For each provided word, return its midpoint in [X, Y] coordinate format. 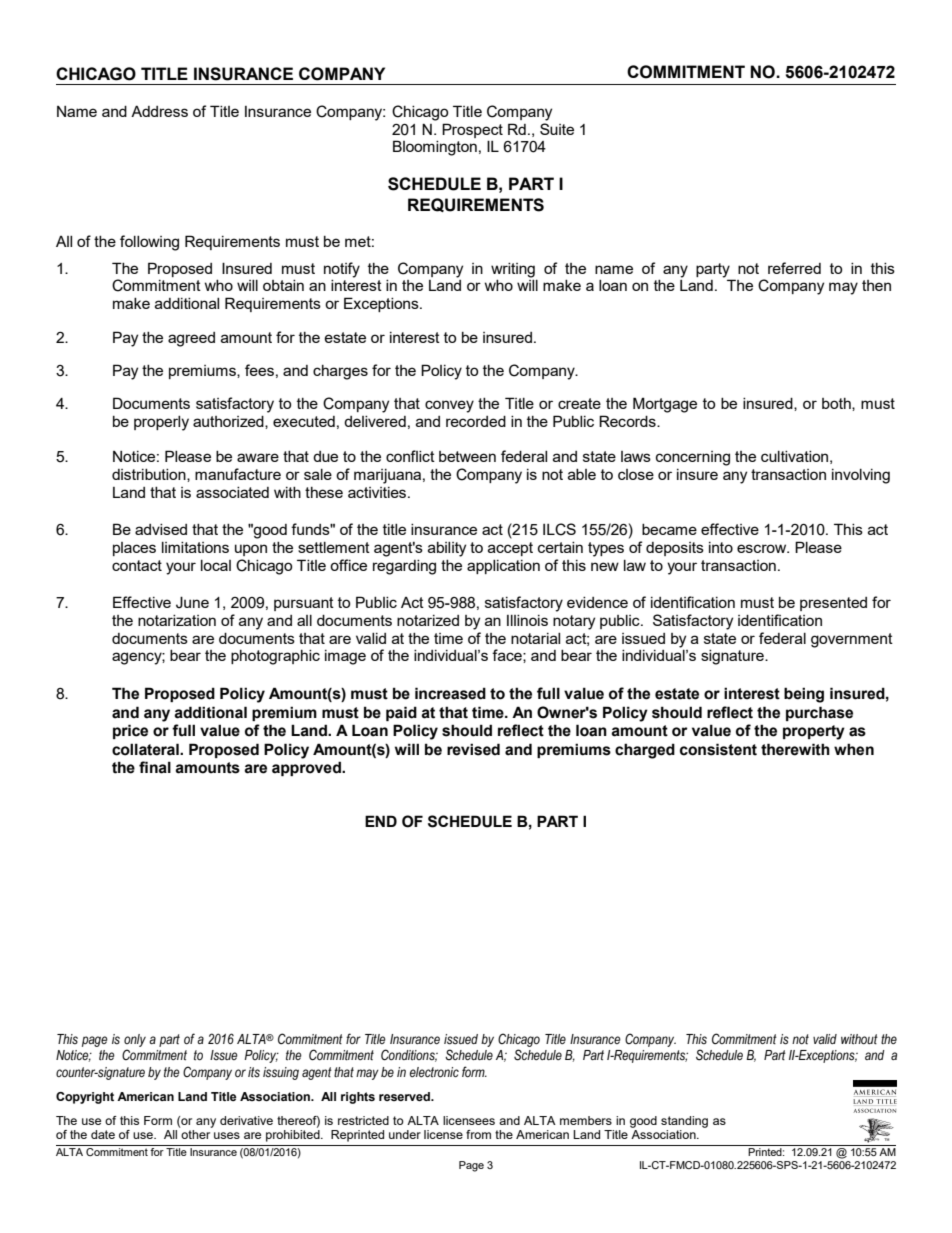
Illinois [527, 620]
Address [159, 111]
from [478, 1134]
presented [833, 604]
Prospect [472, 130]
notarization [177, 620]
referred [794, 268]
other [195, 1134]
